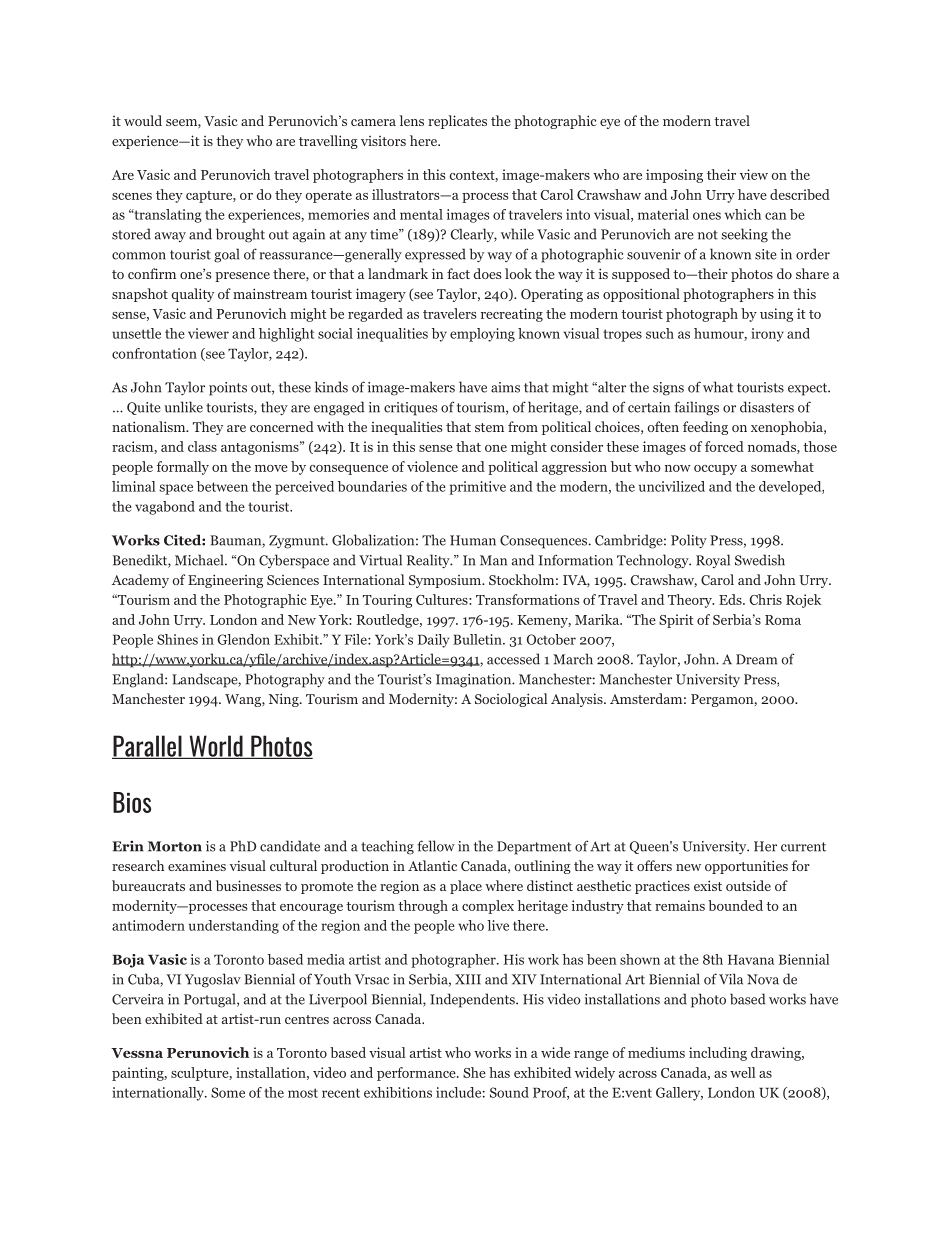 The width and height of the document is (952, 1233). What do you see at coordinates (216, 747) in the document?
I see `World` at bounding box center [216, 747].
